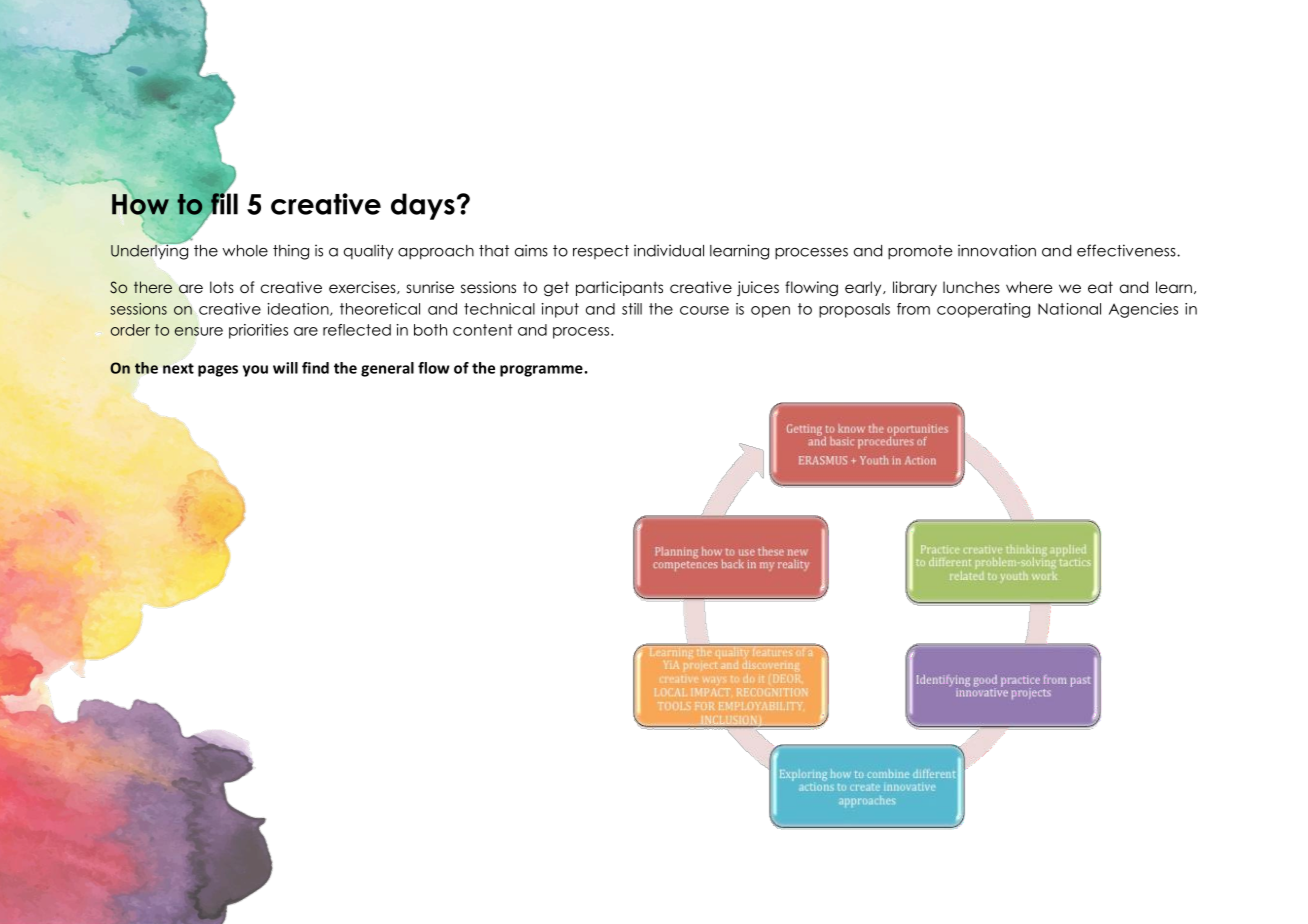 Image resolution: width=1308 pixels, height=924 pixels. Describe the element at coordinates (299, 309) in the image. I see `ideation` at that location.
